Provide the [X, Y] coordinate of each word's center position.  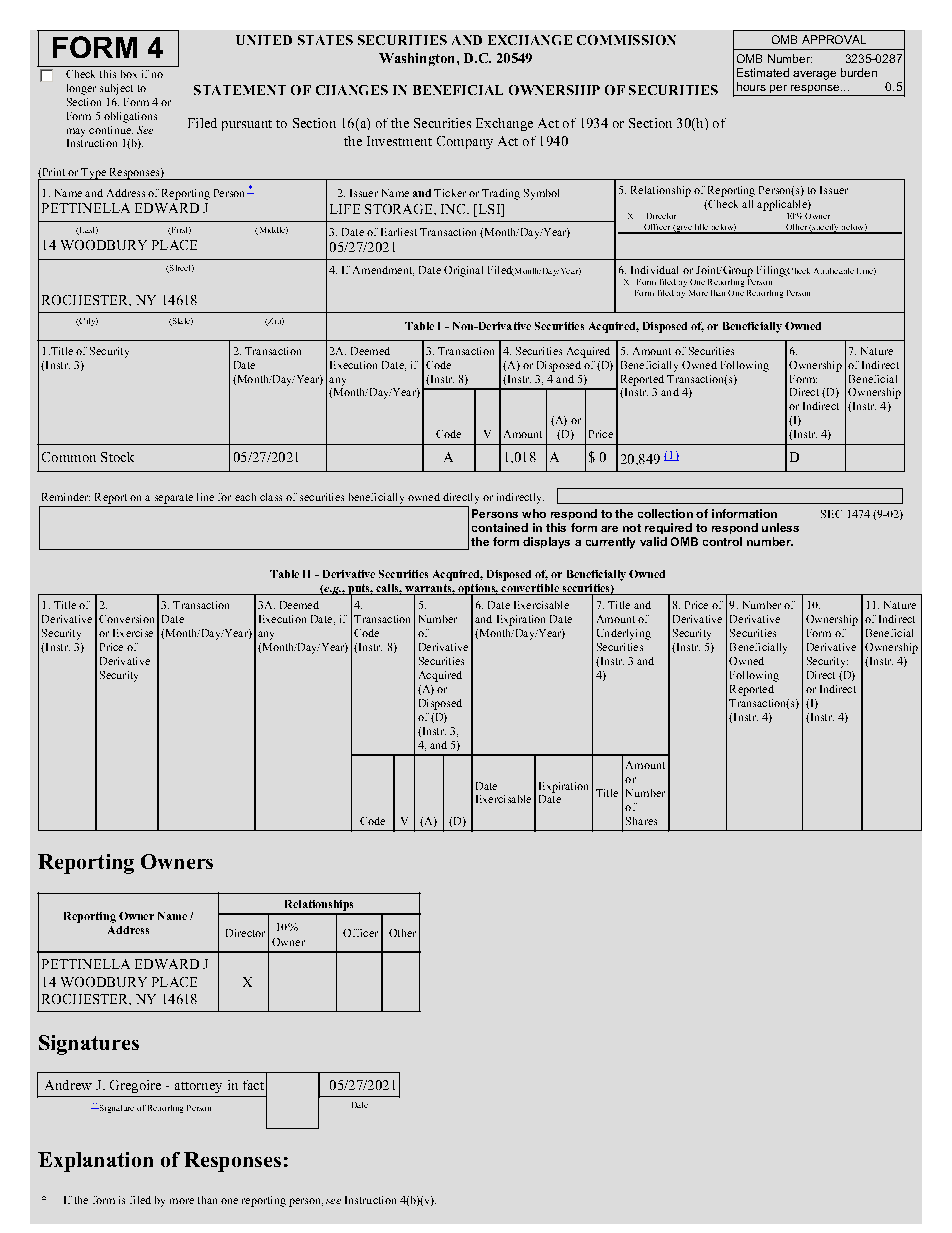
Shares [641, 821]
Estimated [763, 72]
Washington [418, 59]
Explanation [95, 1162]
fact [253, 1085]
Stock [117, 457]
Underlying [624, 634]
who [534, 513]
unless [780, 527]
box [129, 74]
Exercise [133, 633]
